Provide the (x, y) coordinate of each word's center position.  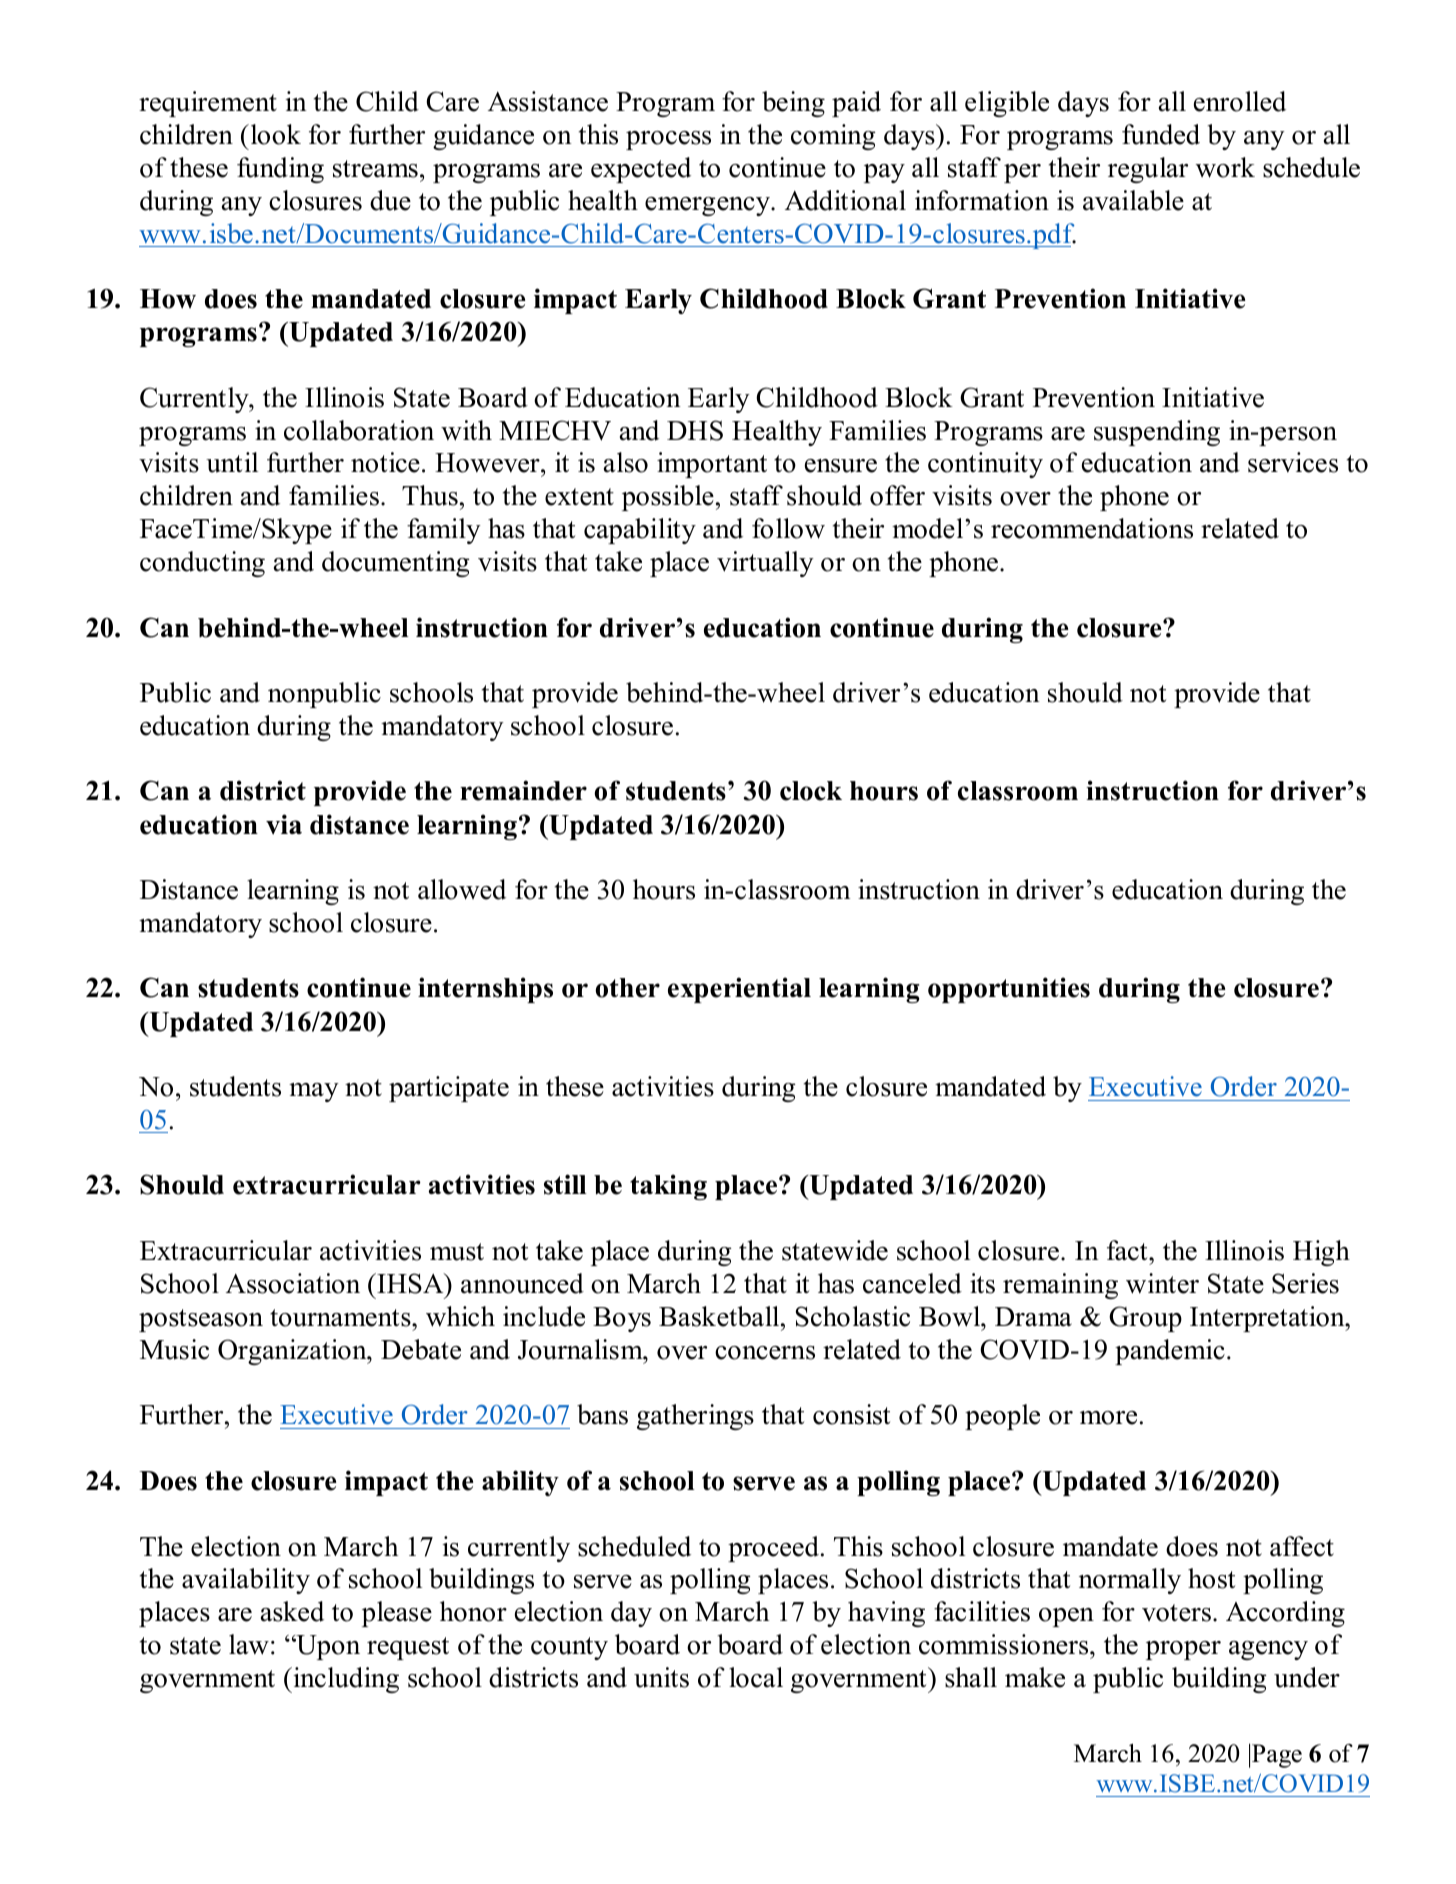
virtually (765, 564)
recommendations (1092, 528)
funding (280, 170)
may (314, 1092)
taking (668, 1187)
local (756, 1677)
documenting (396, 564)
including (345, 1680)
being (793, 104)
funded (1161, 134)
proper (1183, 1650)
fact (1128, 1250)
